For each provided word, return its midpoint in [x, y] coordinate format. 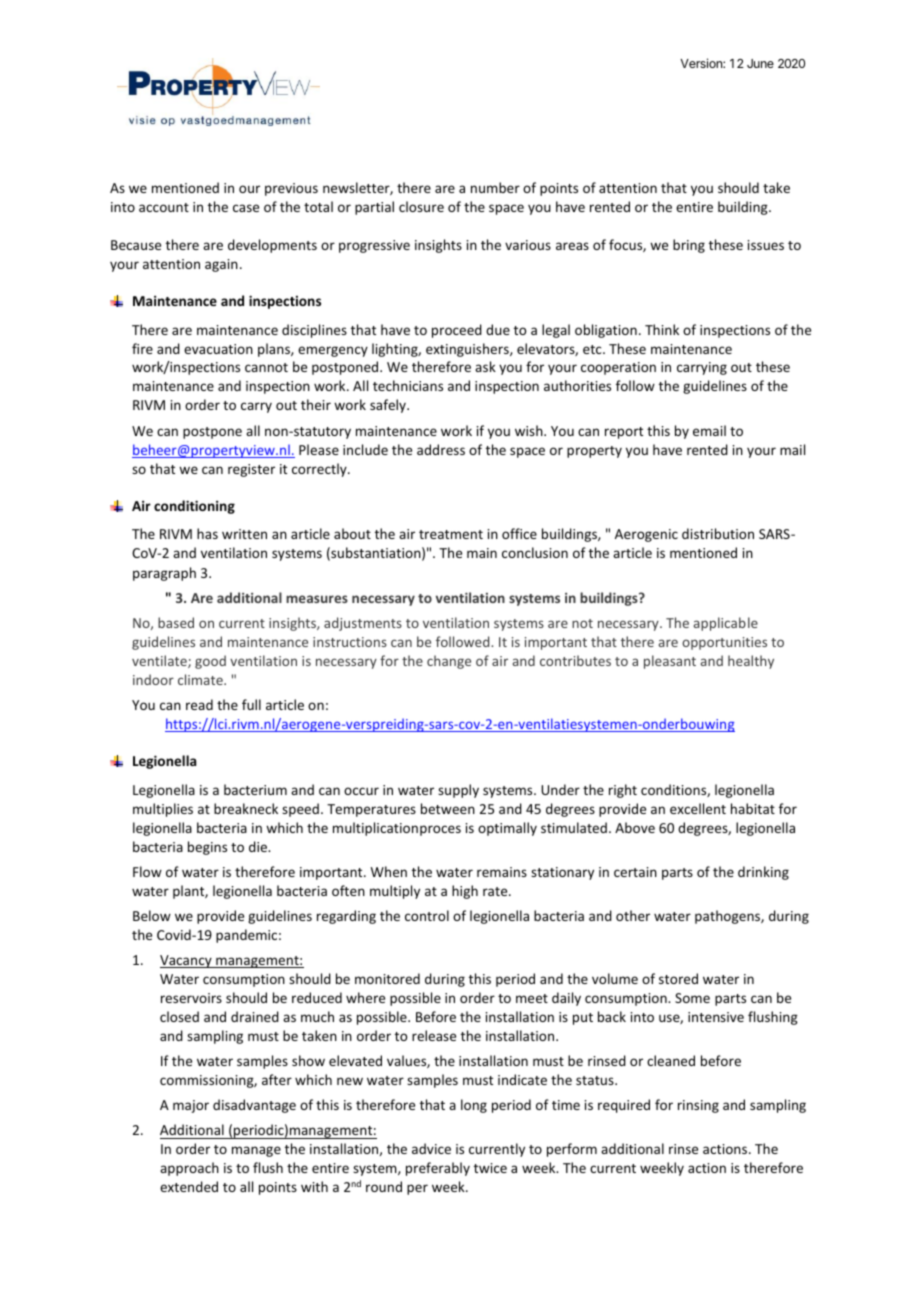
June [760, 63]
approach [189, 1169]
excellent [698, 808]
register [251, 470]
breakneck [246, 808]
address [441, 449]
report [624, 433]
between [448, 808]
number [495, 187]
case [246, 208]
